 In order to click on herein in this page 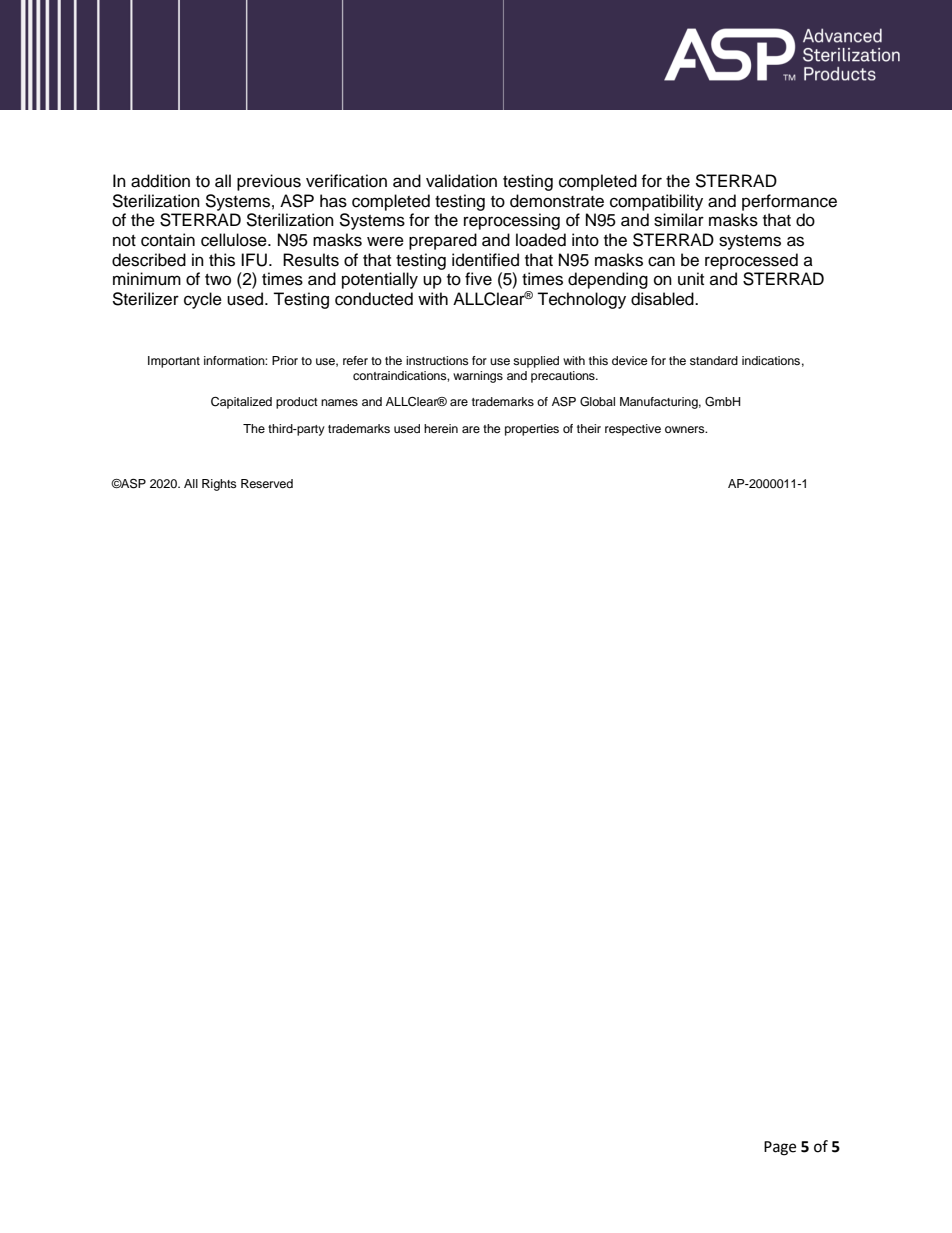, I will do `click(441, 428)`.
